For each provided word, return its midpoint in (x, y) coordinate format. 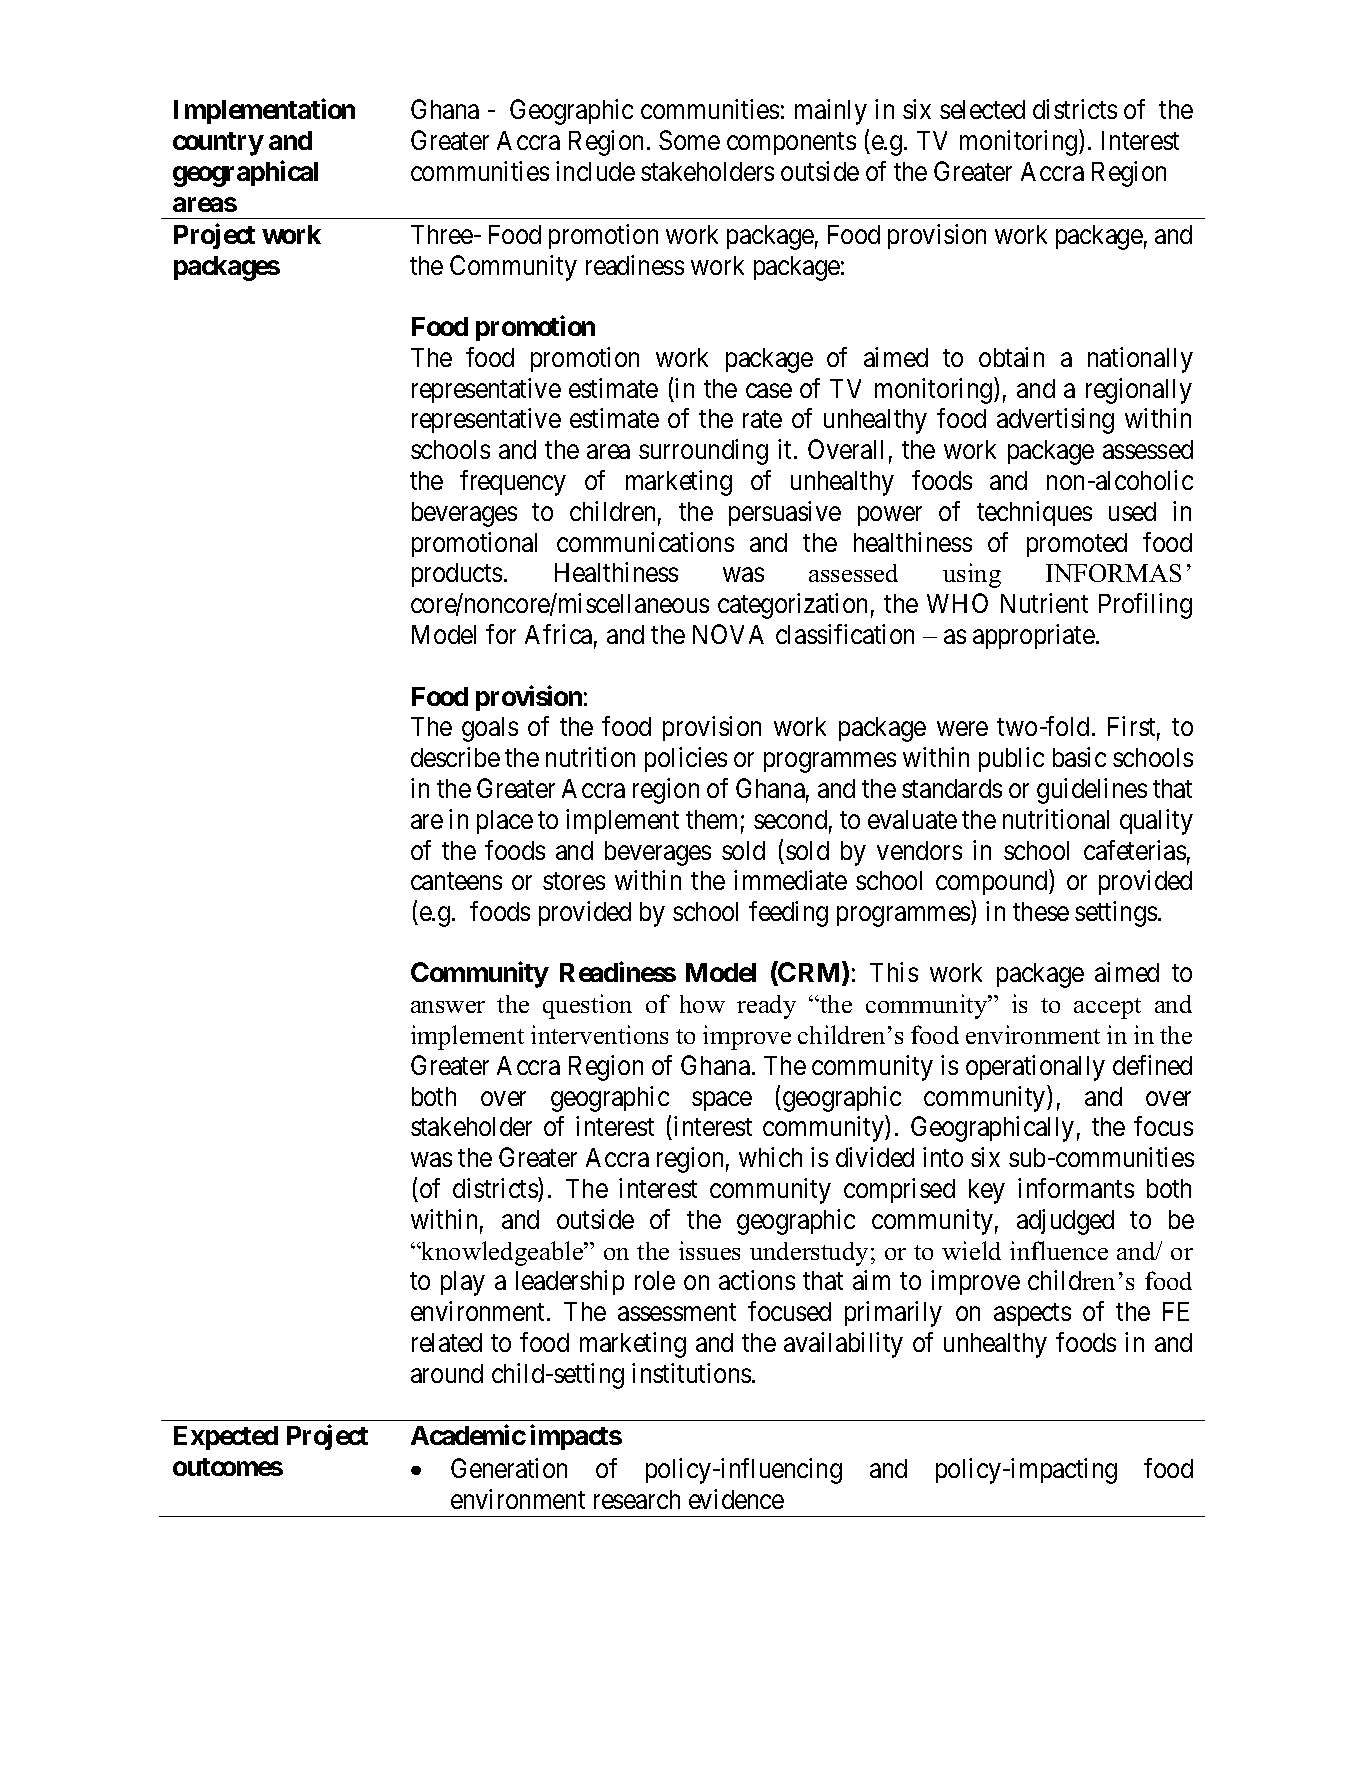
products (457, 575)
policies (686, 759)
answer (448, 1007)
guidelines (1092, 791)
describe (455, 757)
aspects (1032, 1315)
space (722, 1101)
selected (982, 109)
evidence (736, 1499)
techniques (1034, 513)
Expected (226, 1438)
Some (689, 140)
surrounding (703, 452)
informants (1076, 1188)
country (218, 144)
